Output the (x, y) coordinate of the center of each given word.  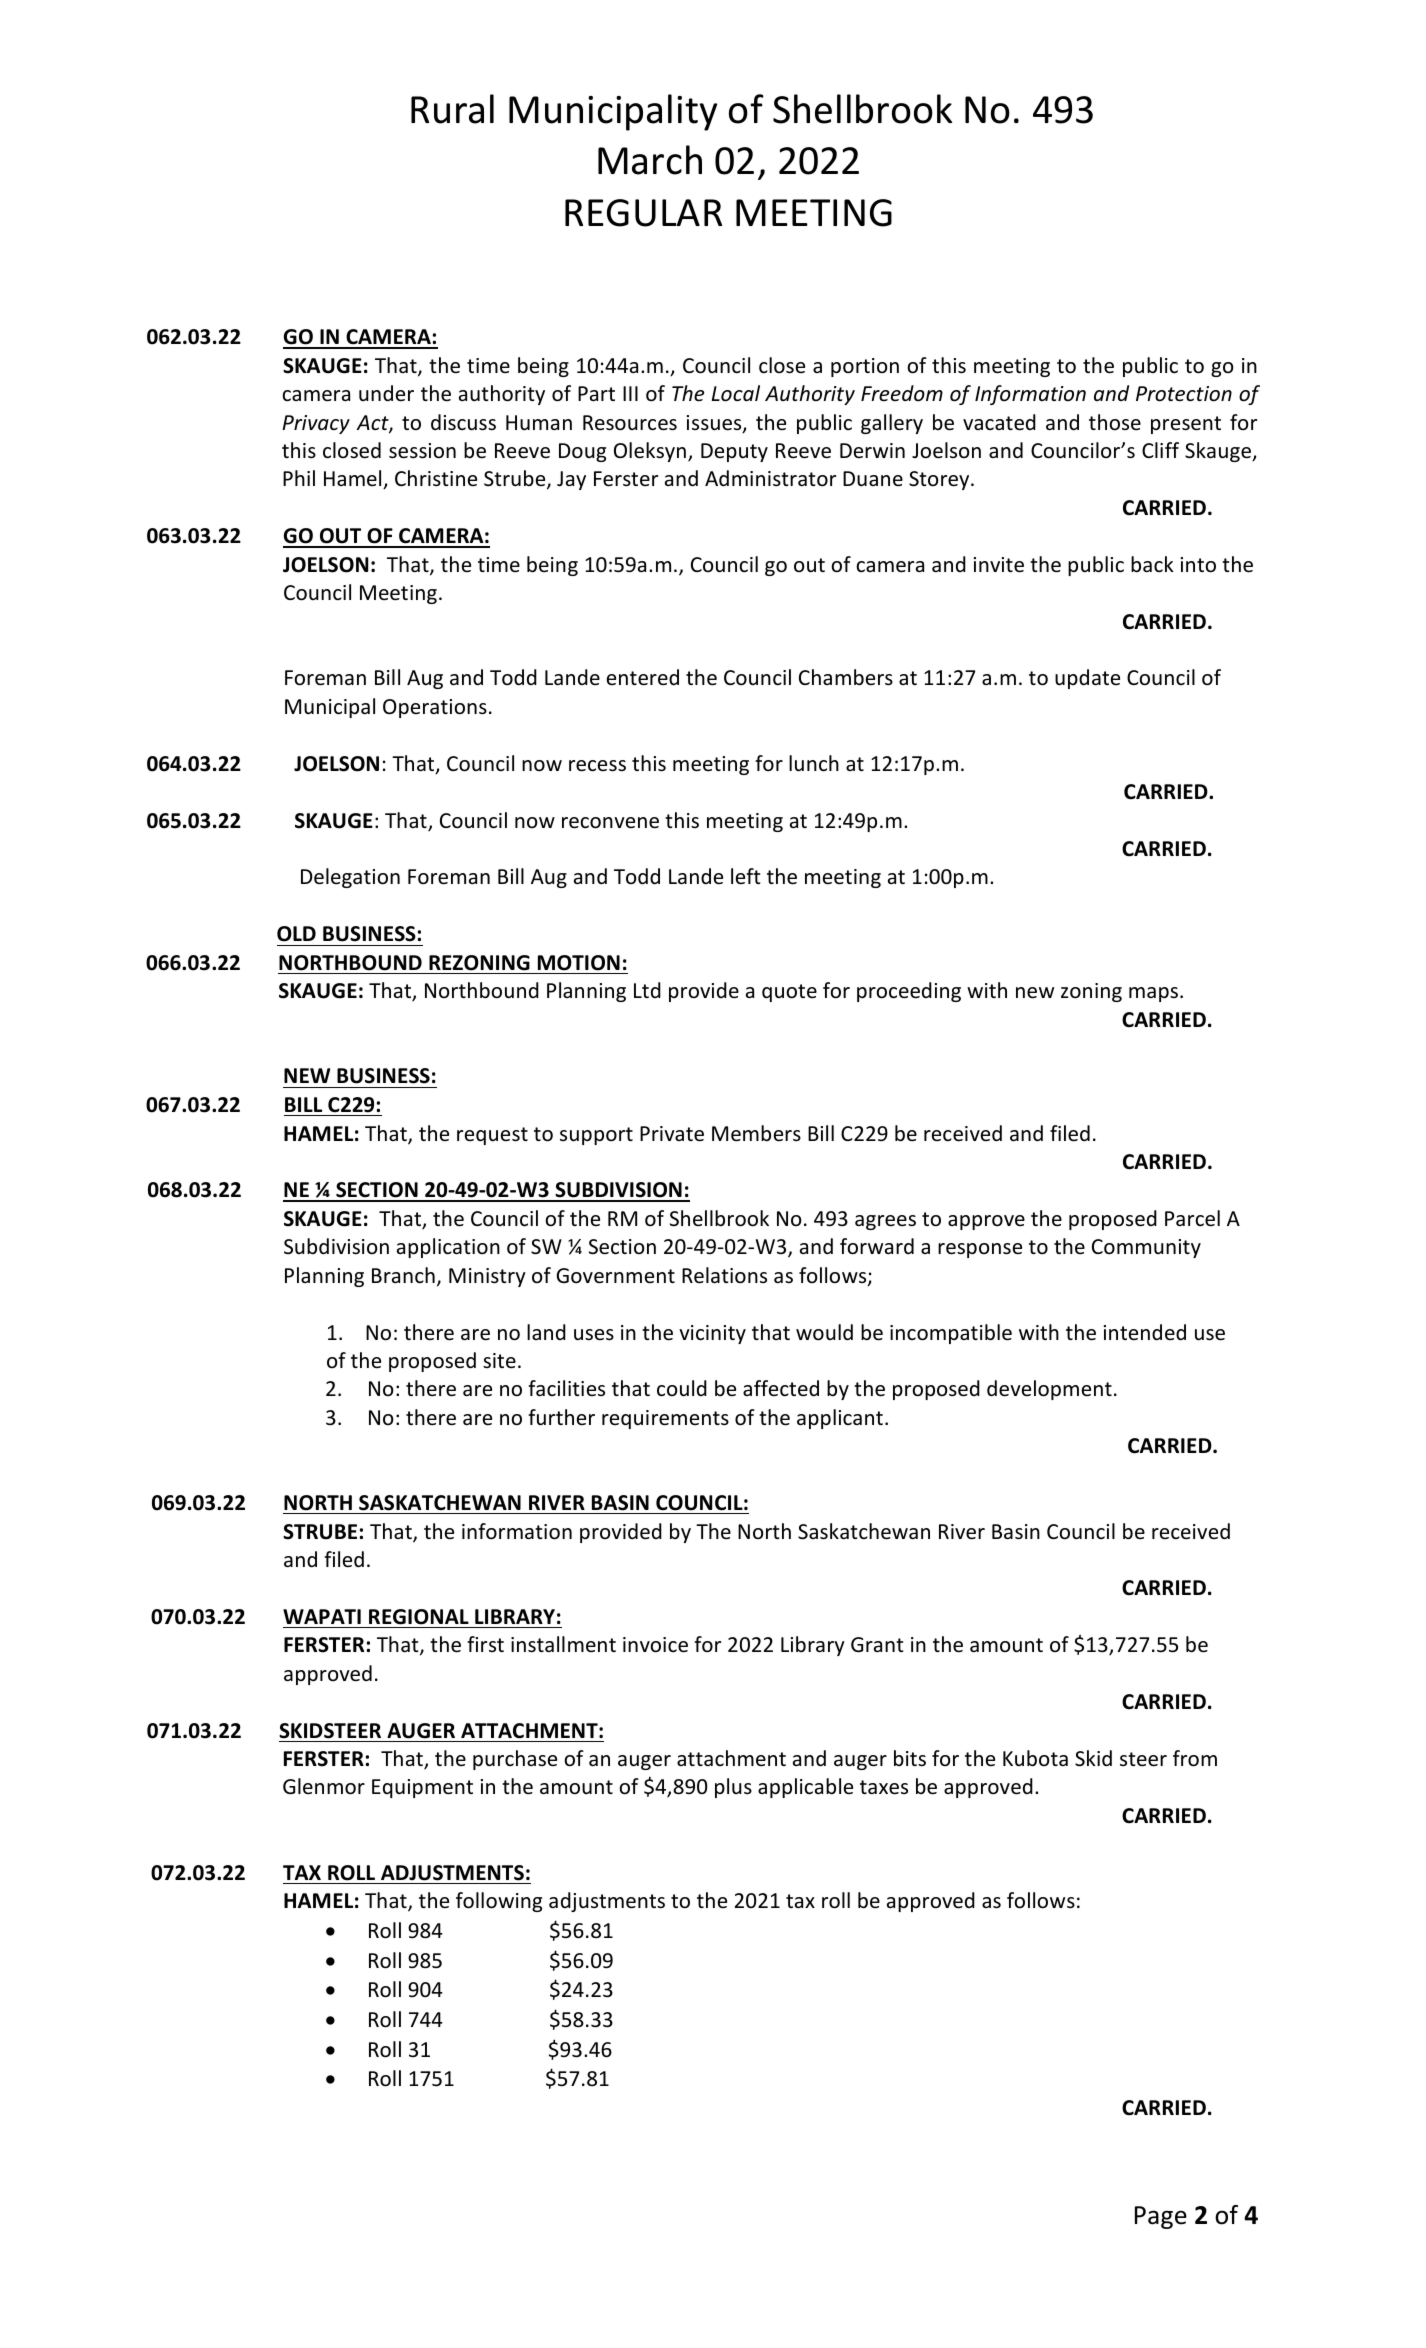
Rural (452, 109)
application (448, 1248)
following (499, 1902)
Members (756, 1133)
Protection (1184, 394)
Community (1146, 1248)
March (650, 160)
